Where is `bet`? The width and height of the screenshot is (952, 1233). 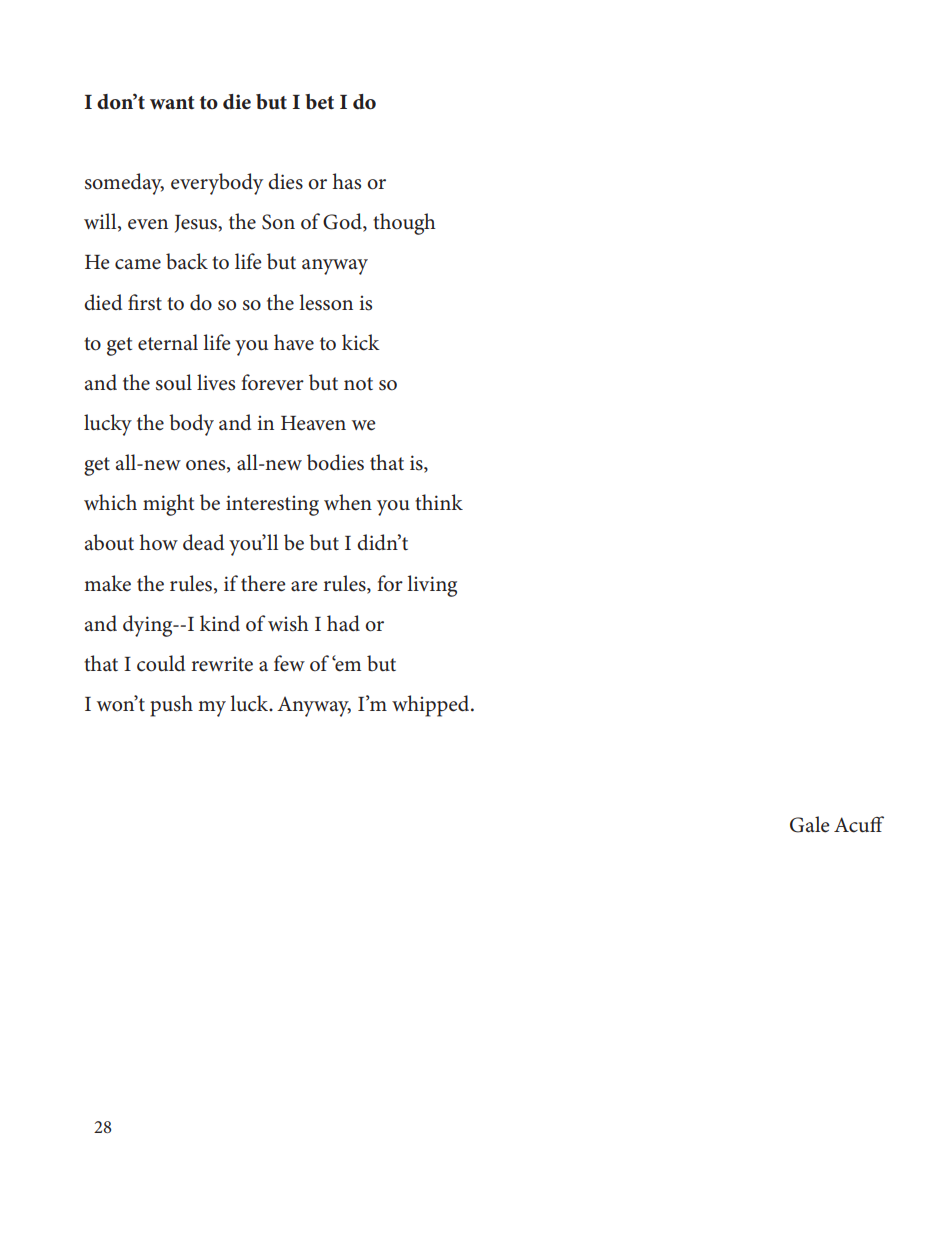
bet is located at coordinates (319, 102).
